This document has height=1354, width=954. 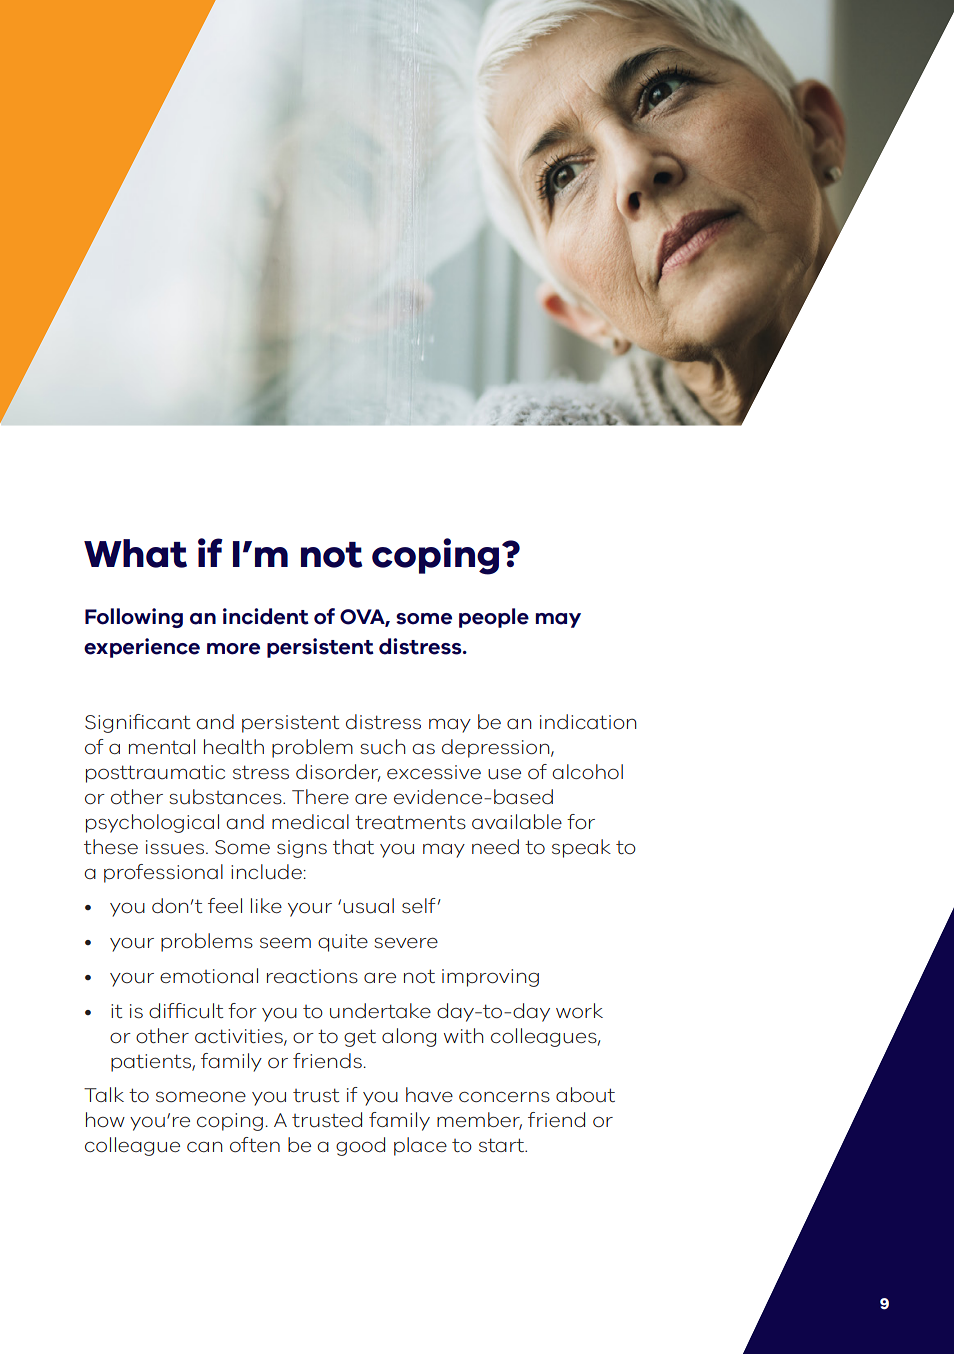 I want to click on use, so click(x=504, y=774).
